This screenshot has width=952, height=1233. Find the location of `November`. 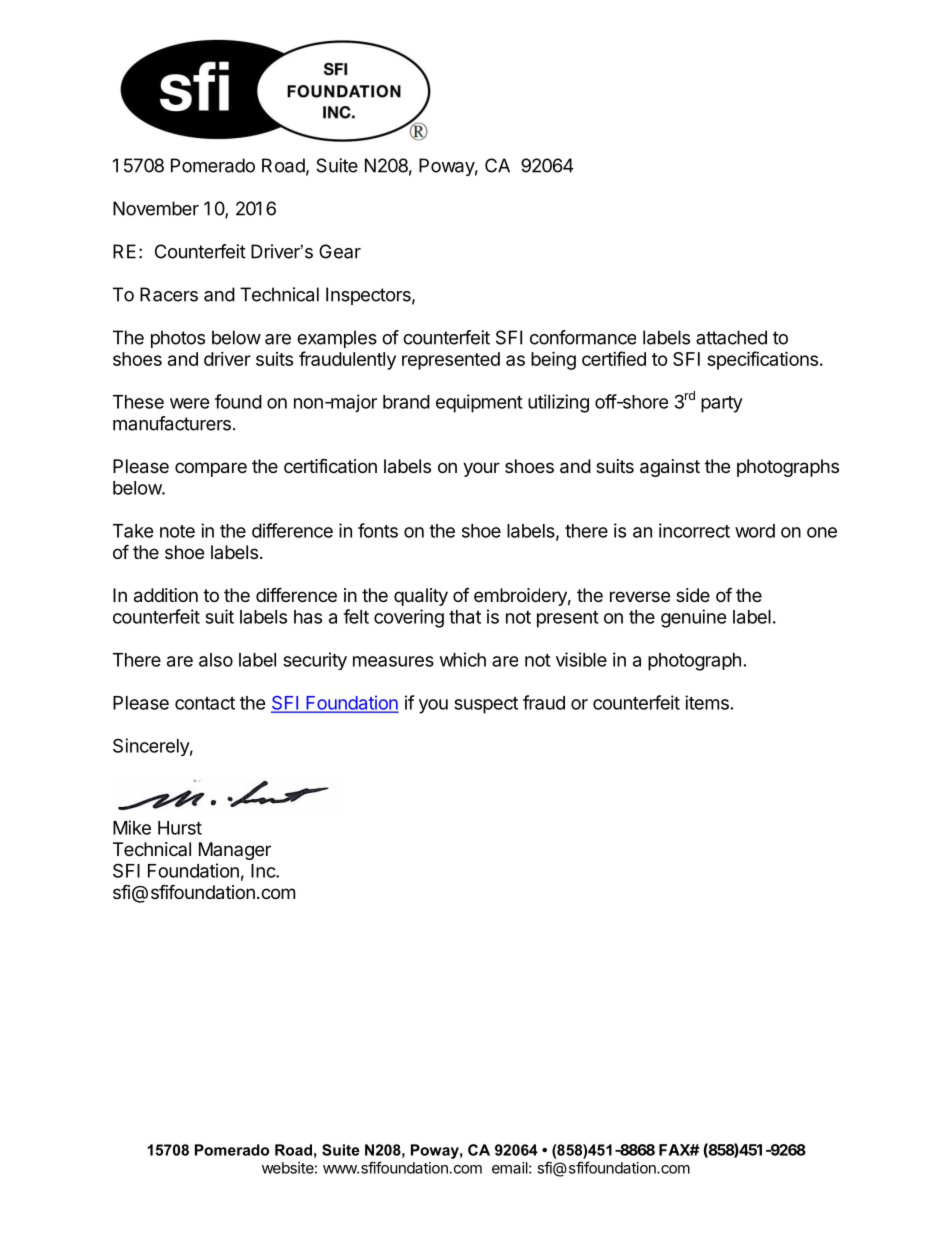

November is located at coordinates (156, 208).
